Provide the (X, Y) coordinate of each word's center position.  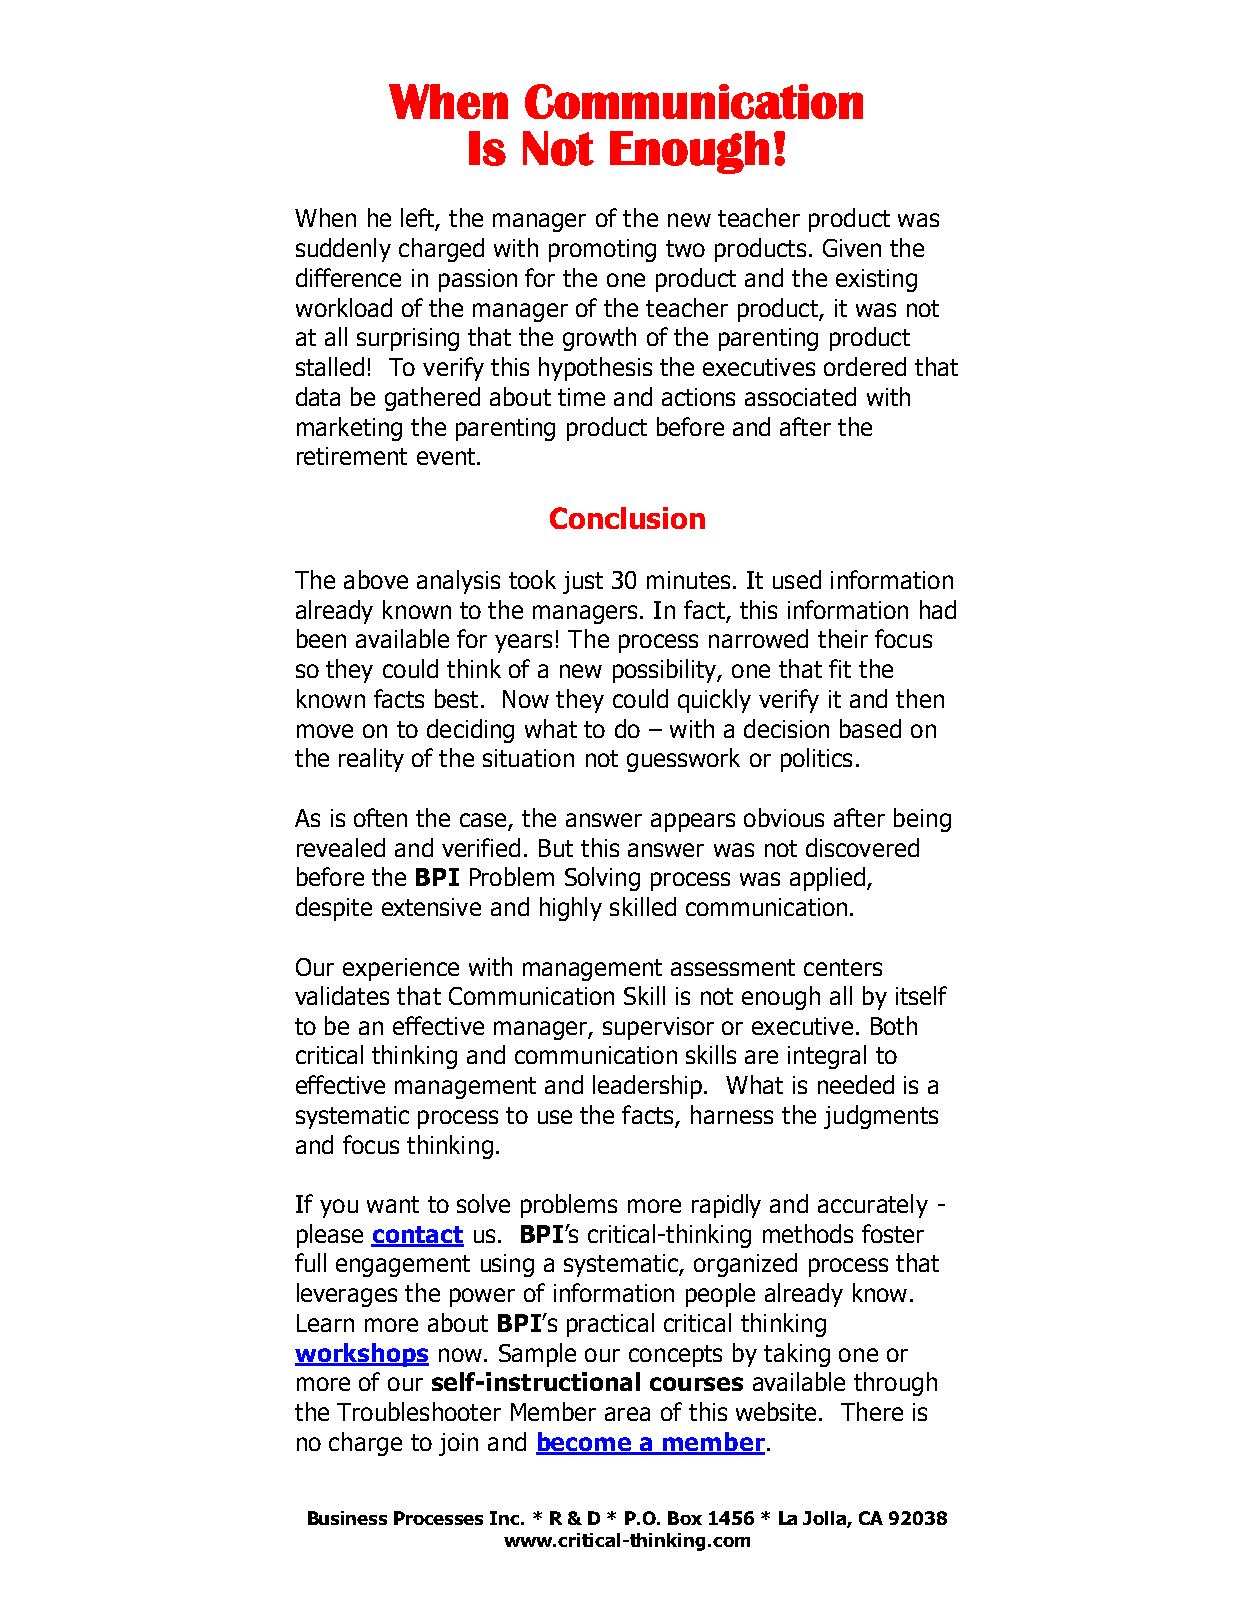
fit (840, 668)
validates (342, 995)
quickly (714, 701)
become (585, 1443)
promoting (602, 250)
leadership (647, 1087)
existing (876, 280)
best (456, 698)
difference (348, 277)
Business (347, 1518)
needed (856, 1084)
